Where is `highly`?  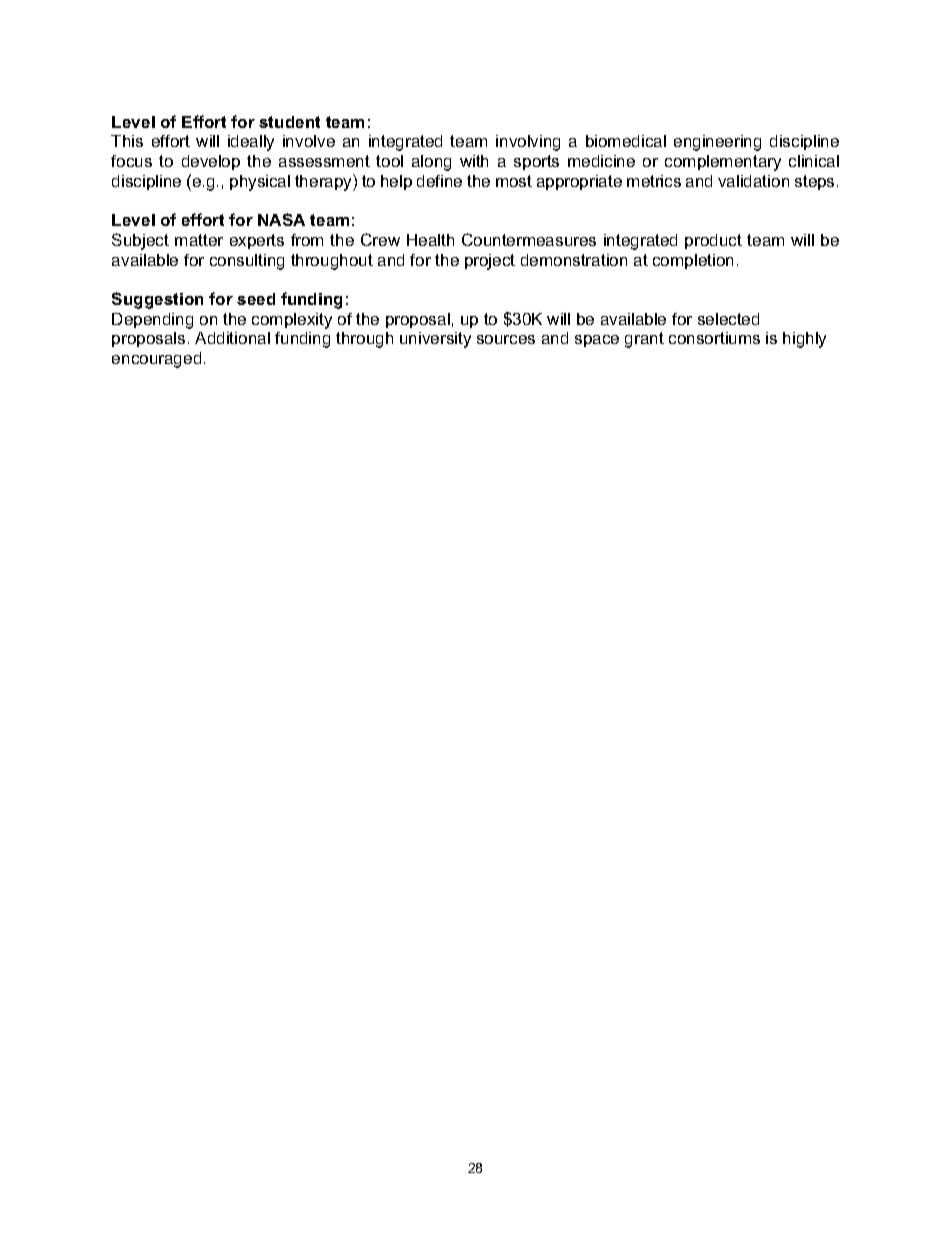 highly is located at coordinates (804, 340).
